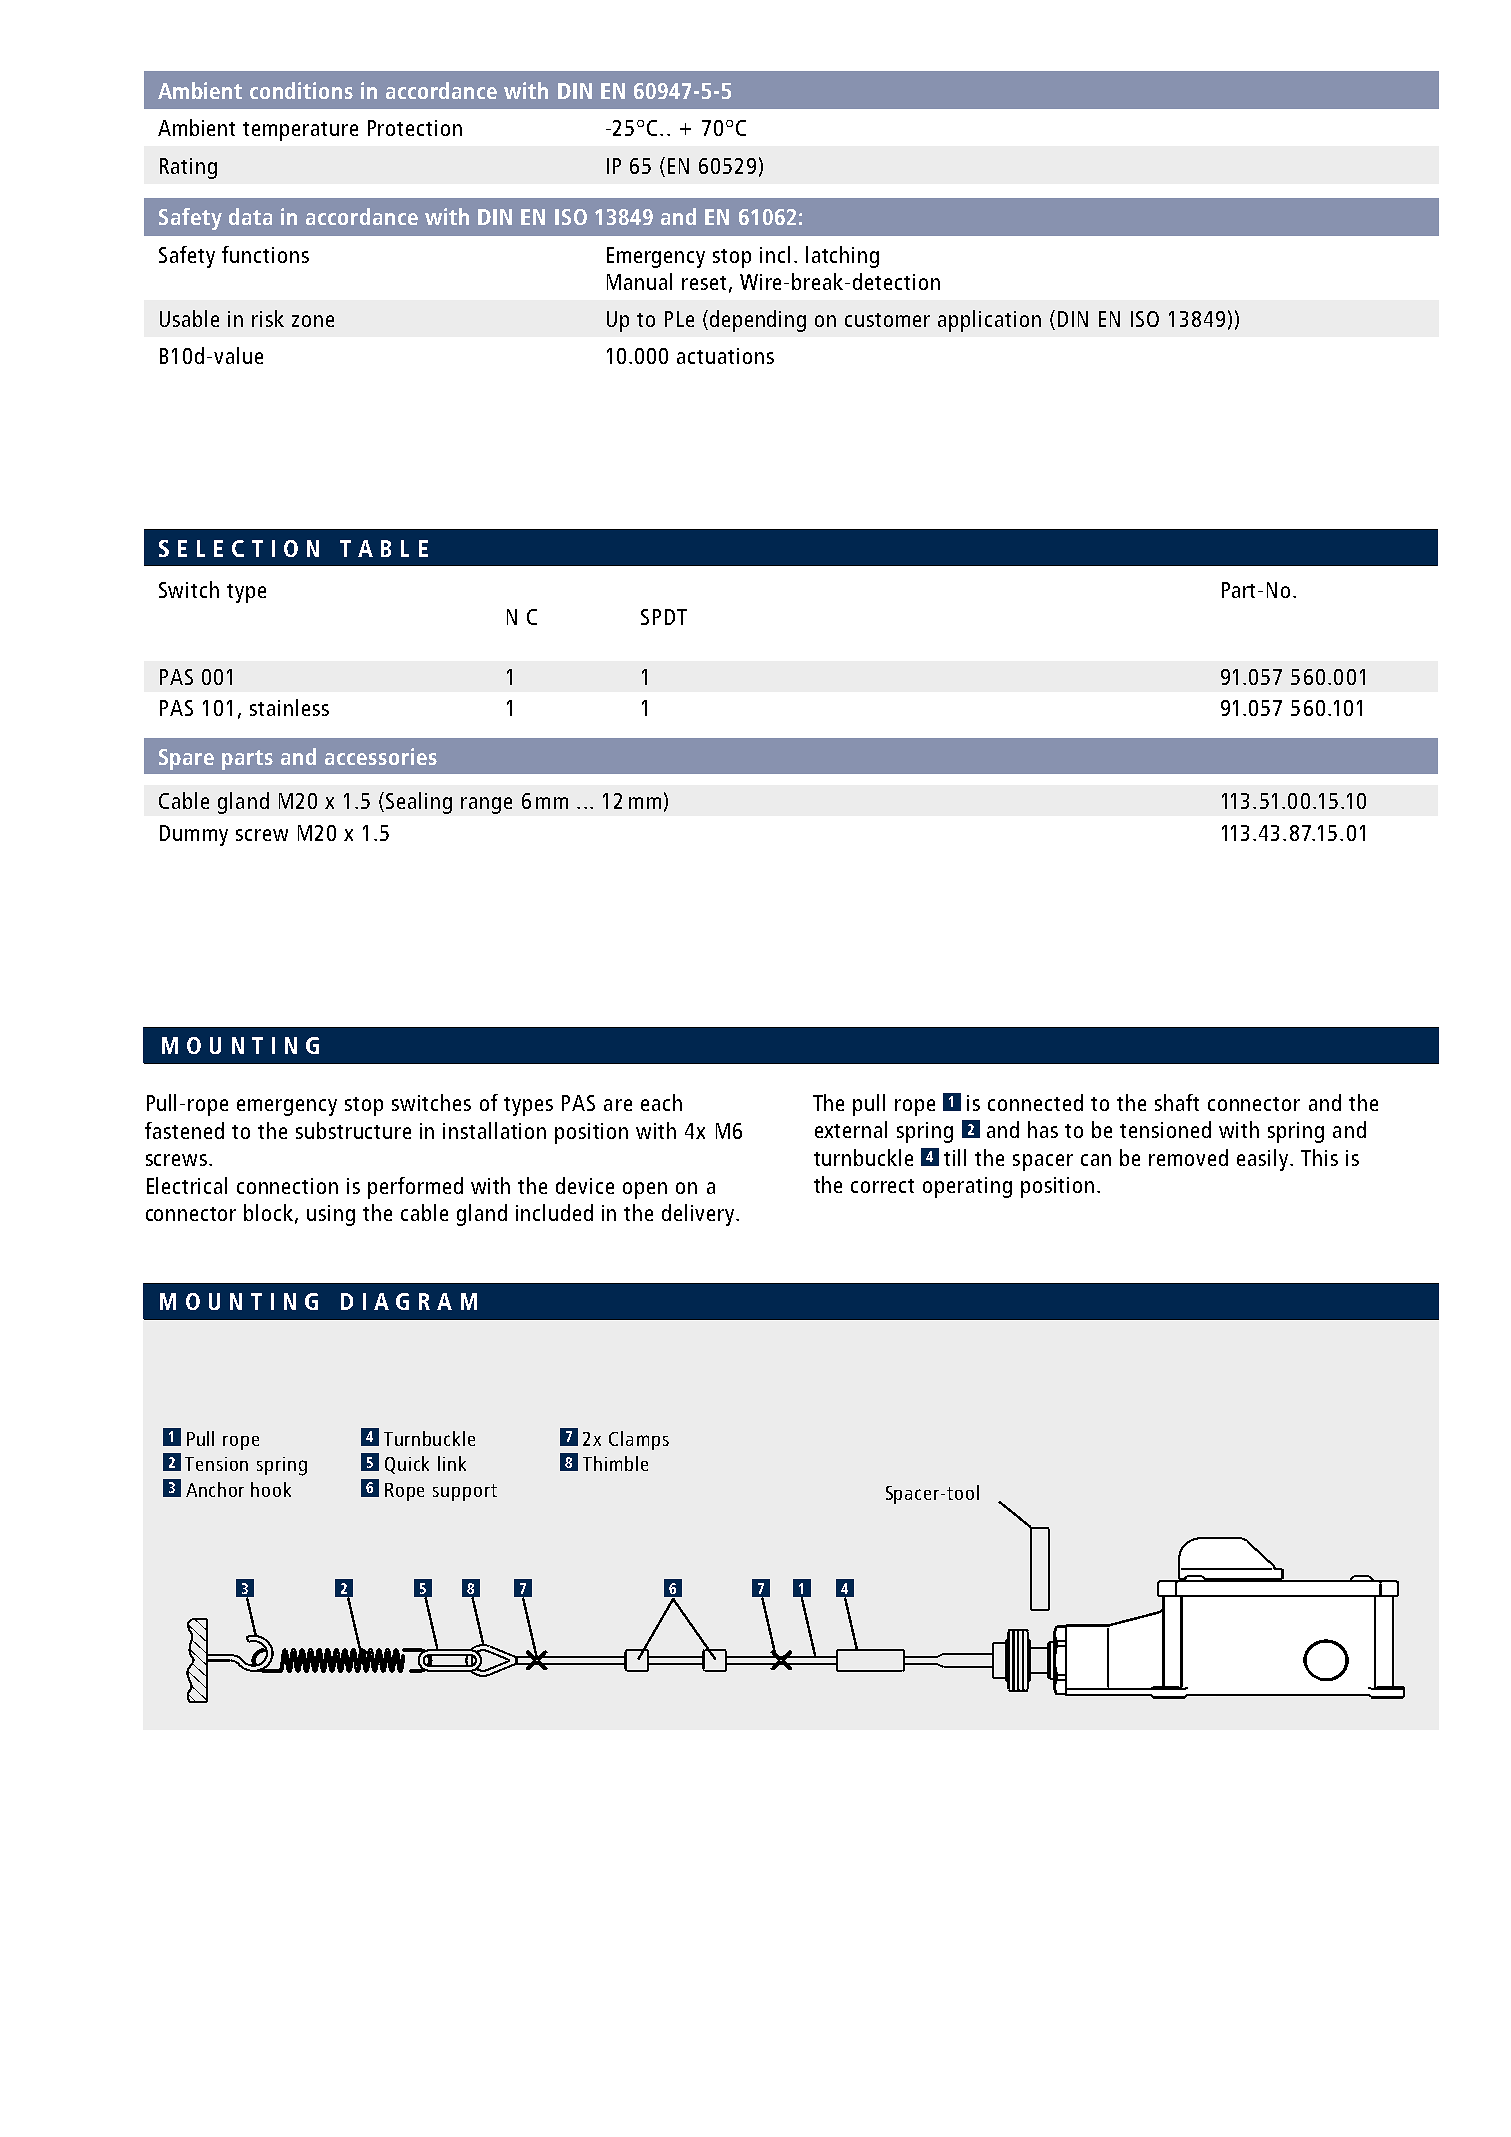  I want to click on substructure, so click(353, 1130).
